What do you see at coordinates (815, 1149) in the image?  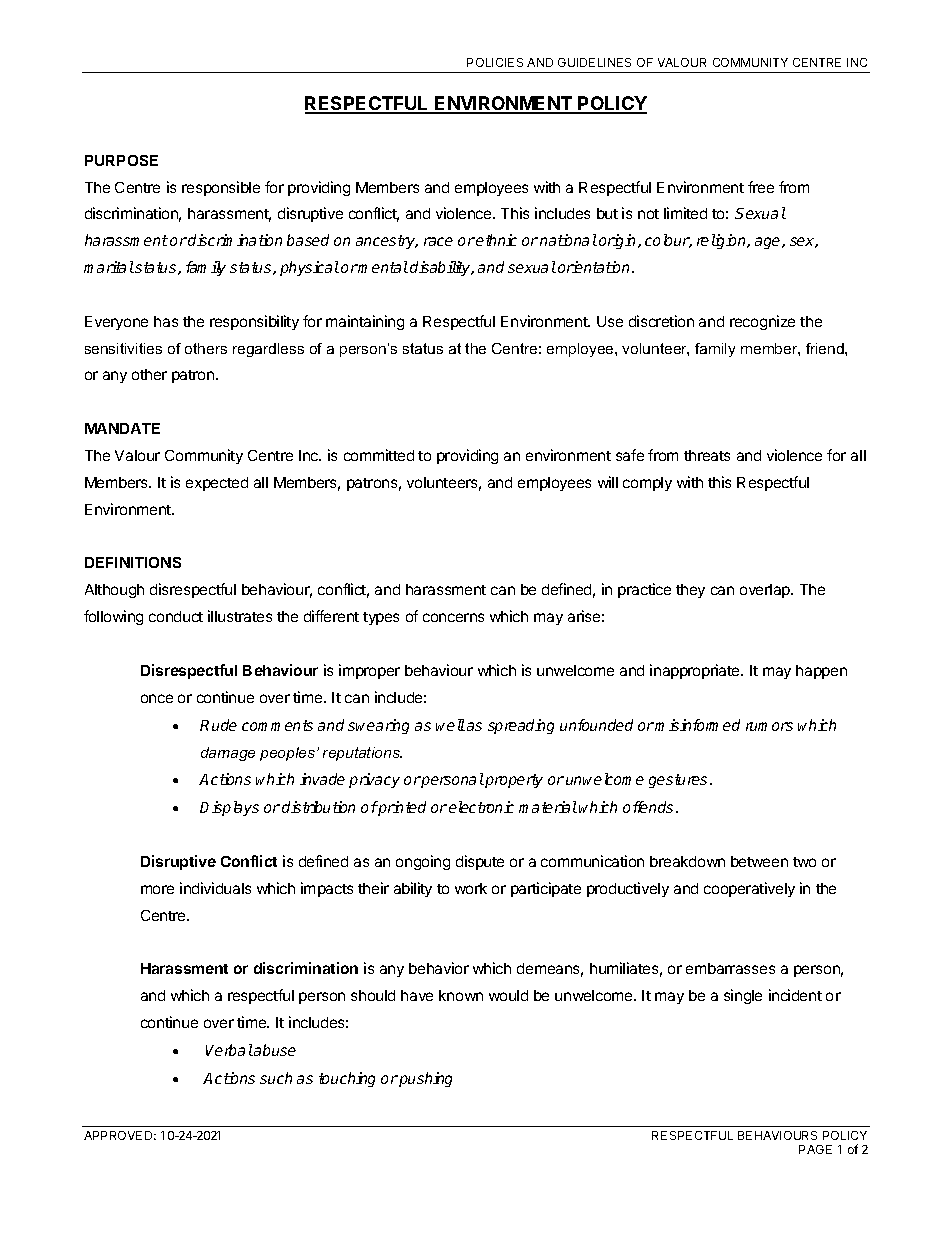 I see `PAGE` at bounding box center [815, 1149].
